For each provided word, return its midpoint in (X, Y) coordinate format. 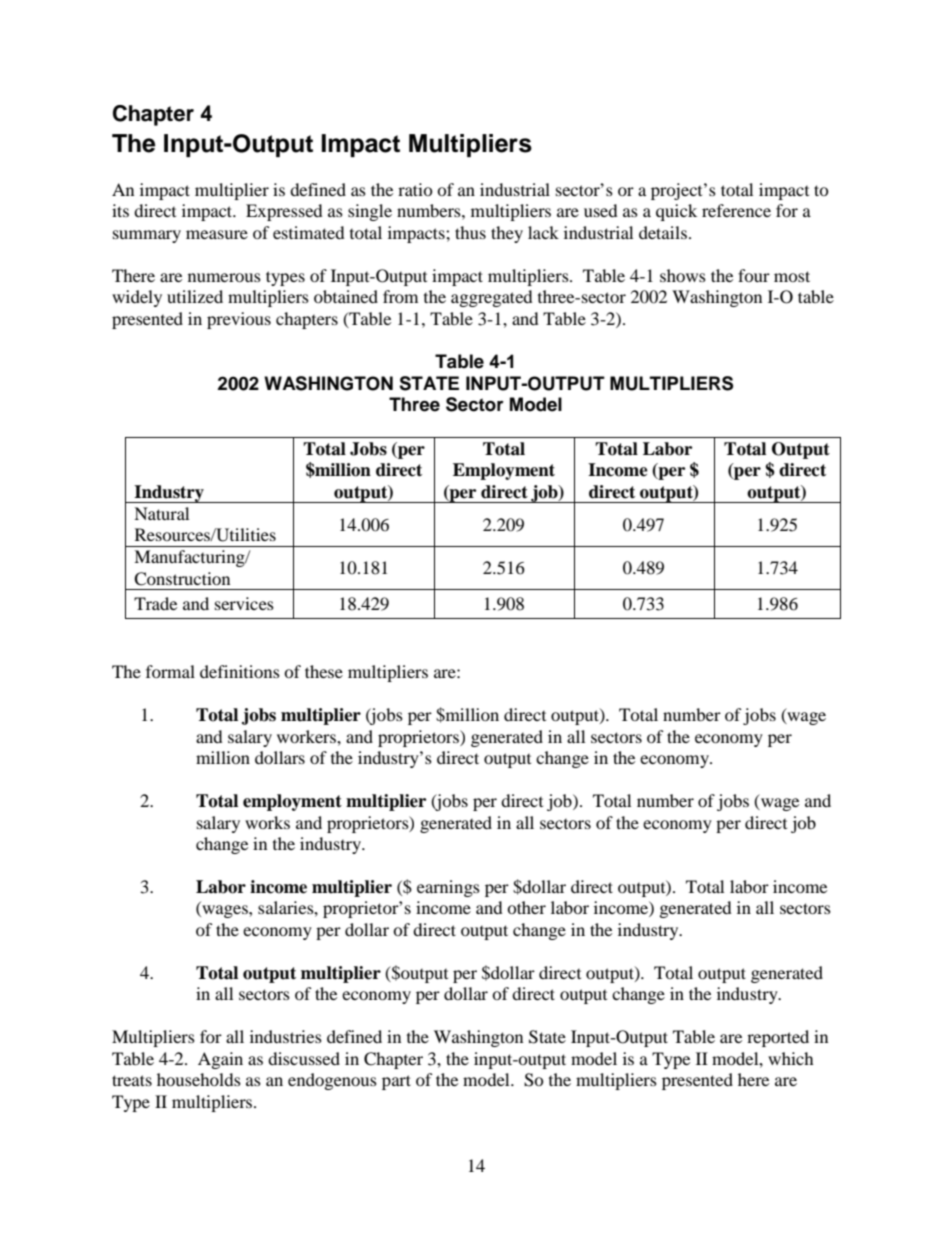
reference (736, 210)
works (267, 822)
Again (220, 1060)
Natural (161, 513)
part (396, 1082)
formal (170, 671)
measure (217, 234)
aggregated (492, 298)
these (324, 671)
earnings (448, 888)
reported (778, 1038)
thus (470, 232)
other (526, 907)
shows (683, 275)
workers (307, 736)
